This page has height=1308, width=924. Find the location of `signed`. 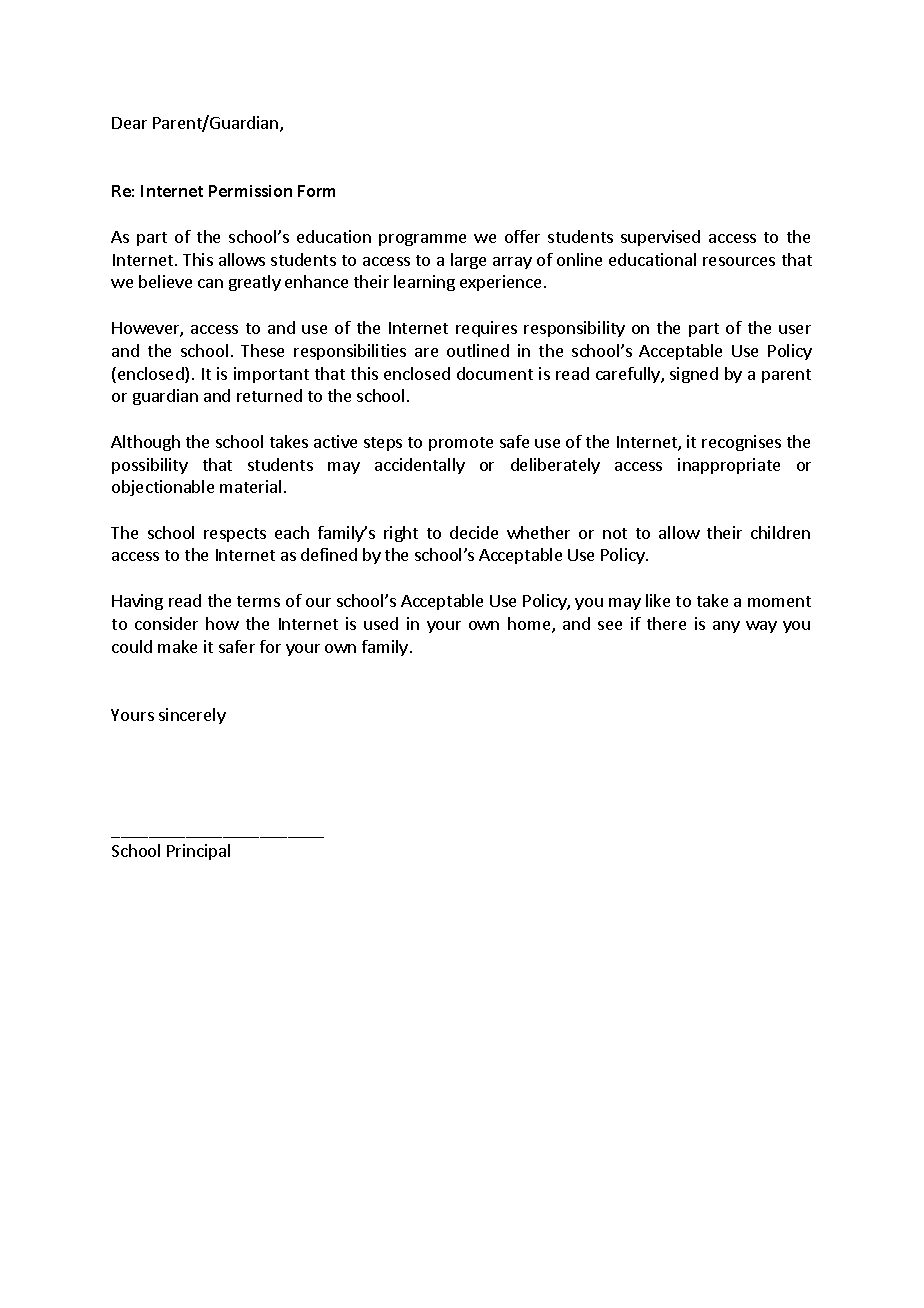

signed is located at coordinates (694, 375).
